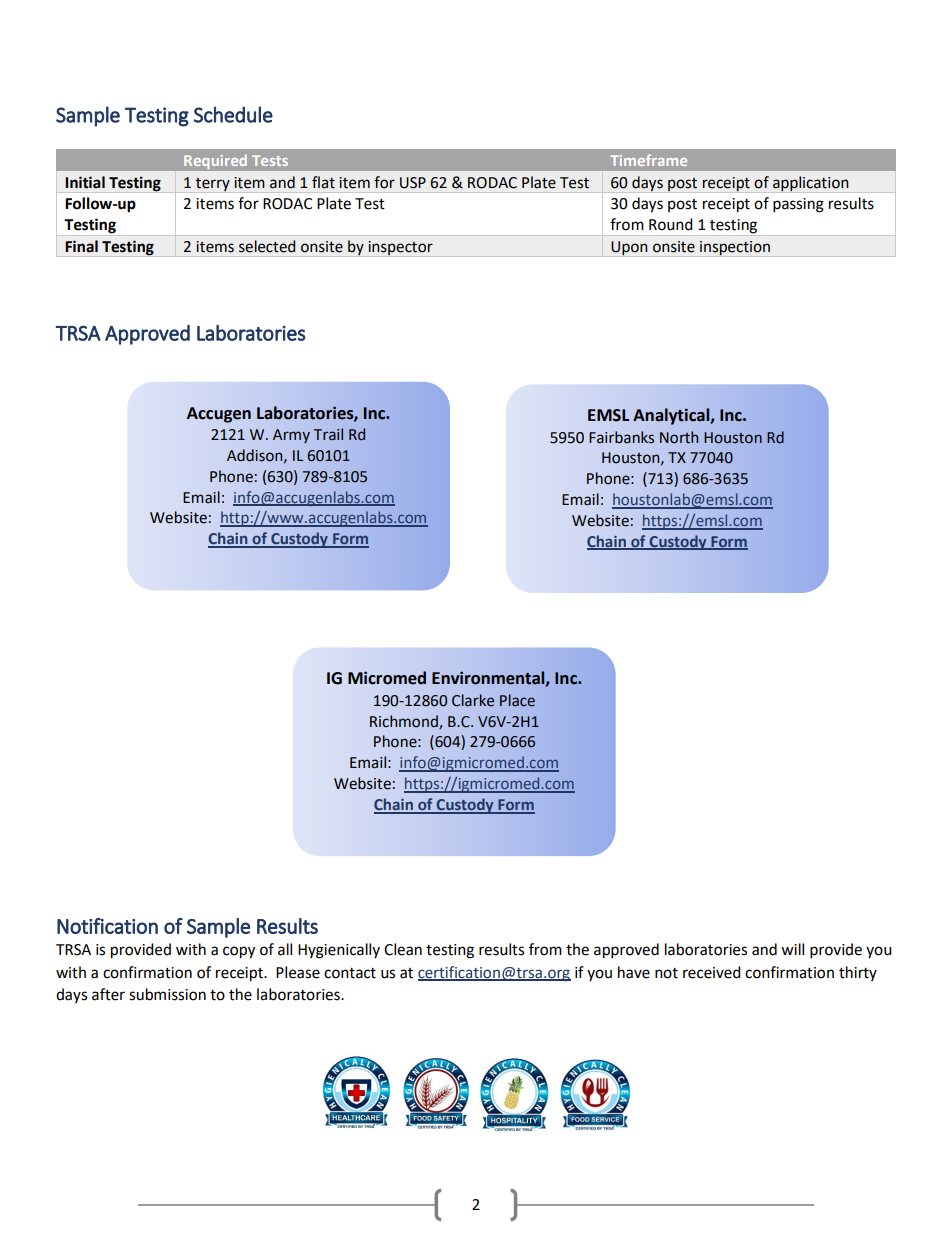 The height and width of the document is (1233, 952). What do you see at coordinates (811, 184) in the document?
I see `application` at bounding box center [811, 184].
